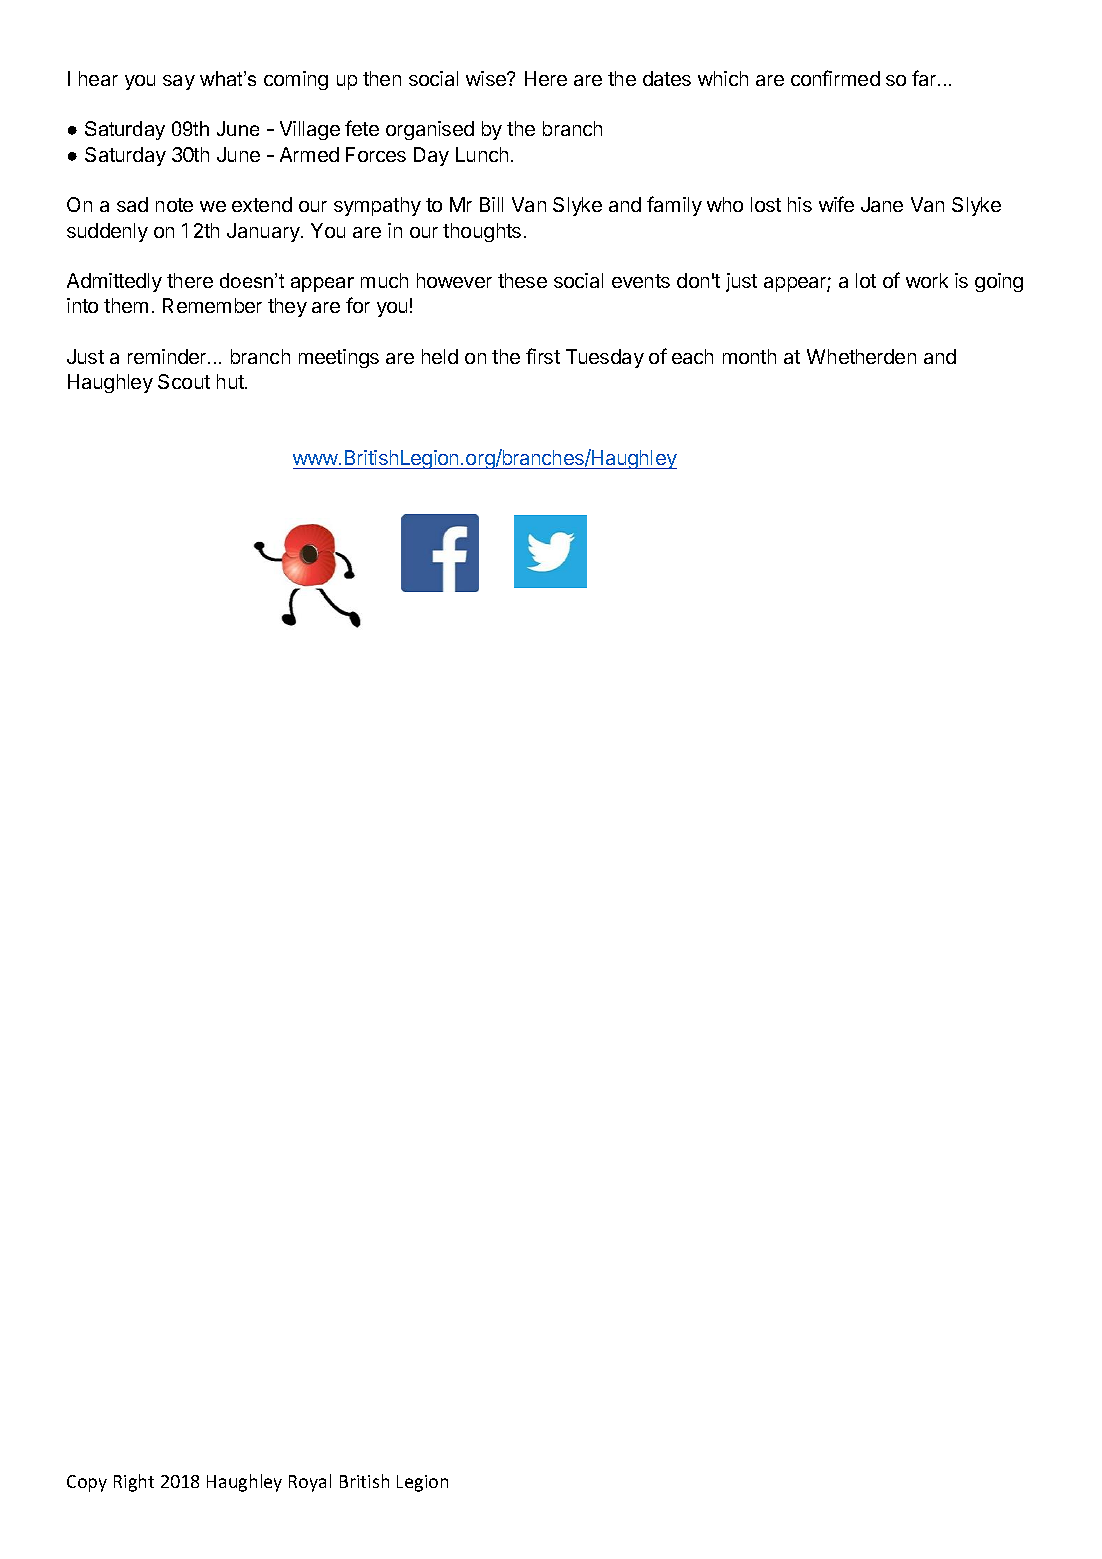  What do you see at coordinates (184, 381) in the screenshot?
I see `Scout` at bounding box center [184, 381].
